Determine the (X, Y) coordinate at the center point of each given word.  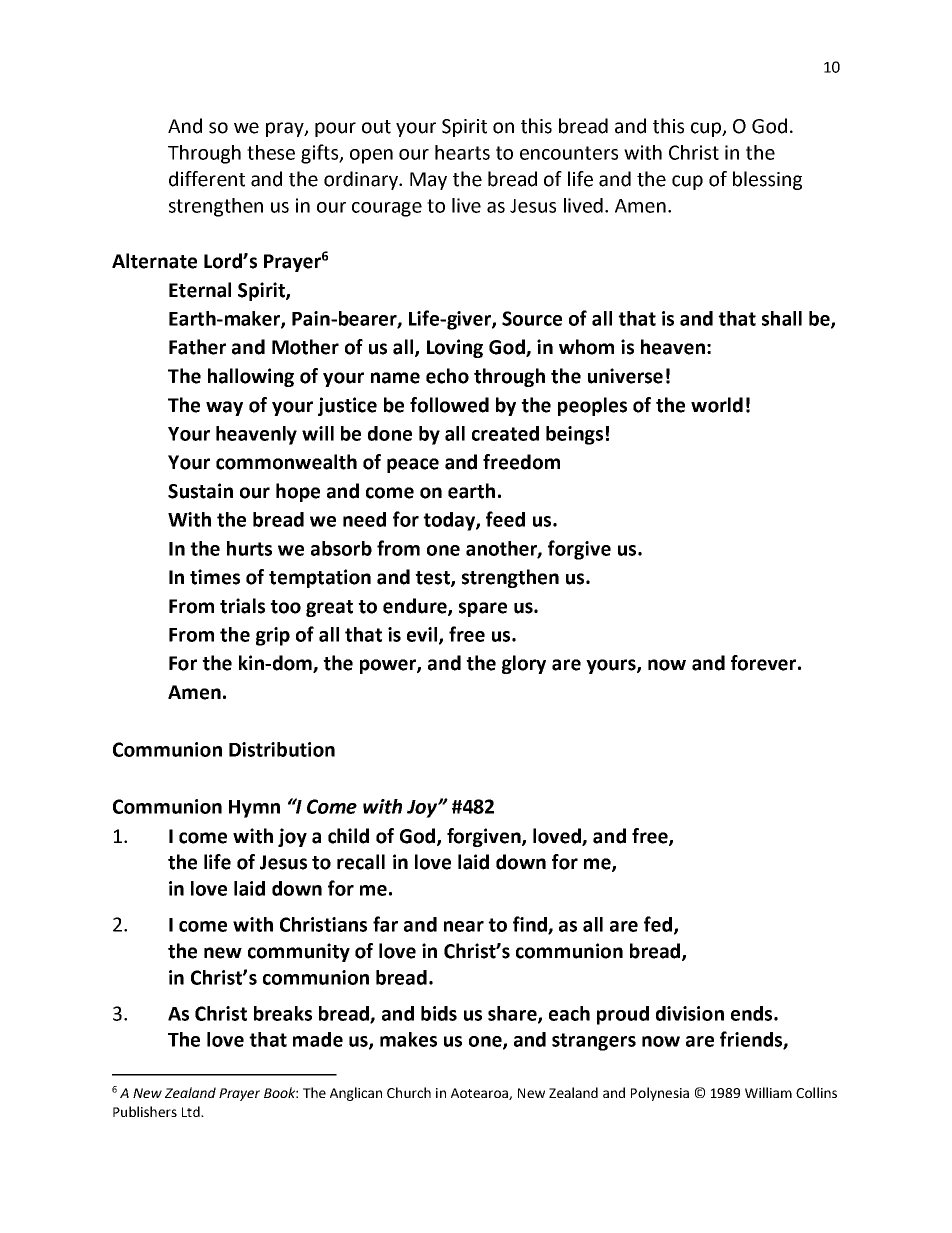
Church (409, 1092)
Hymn (254, 809)
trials (242, 606)
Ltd (192, 1111)
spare (483, 609)
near (464, 926)
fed (659, 925)
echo (447, 376)
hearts (462, 152)
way (224, 408)
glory (524, 664)
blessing (767, 180)
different (207, 179)
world (717, 405)
